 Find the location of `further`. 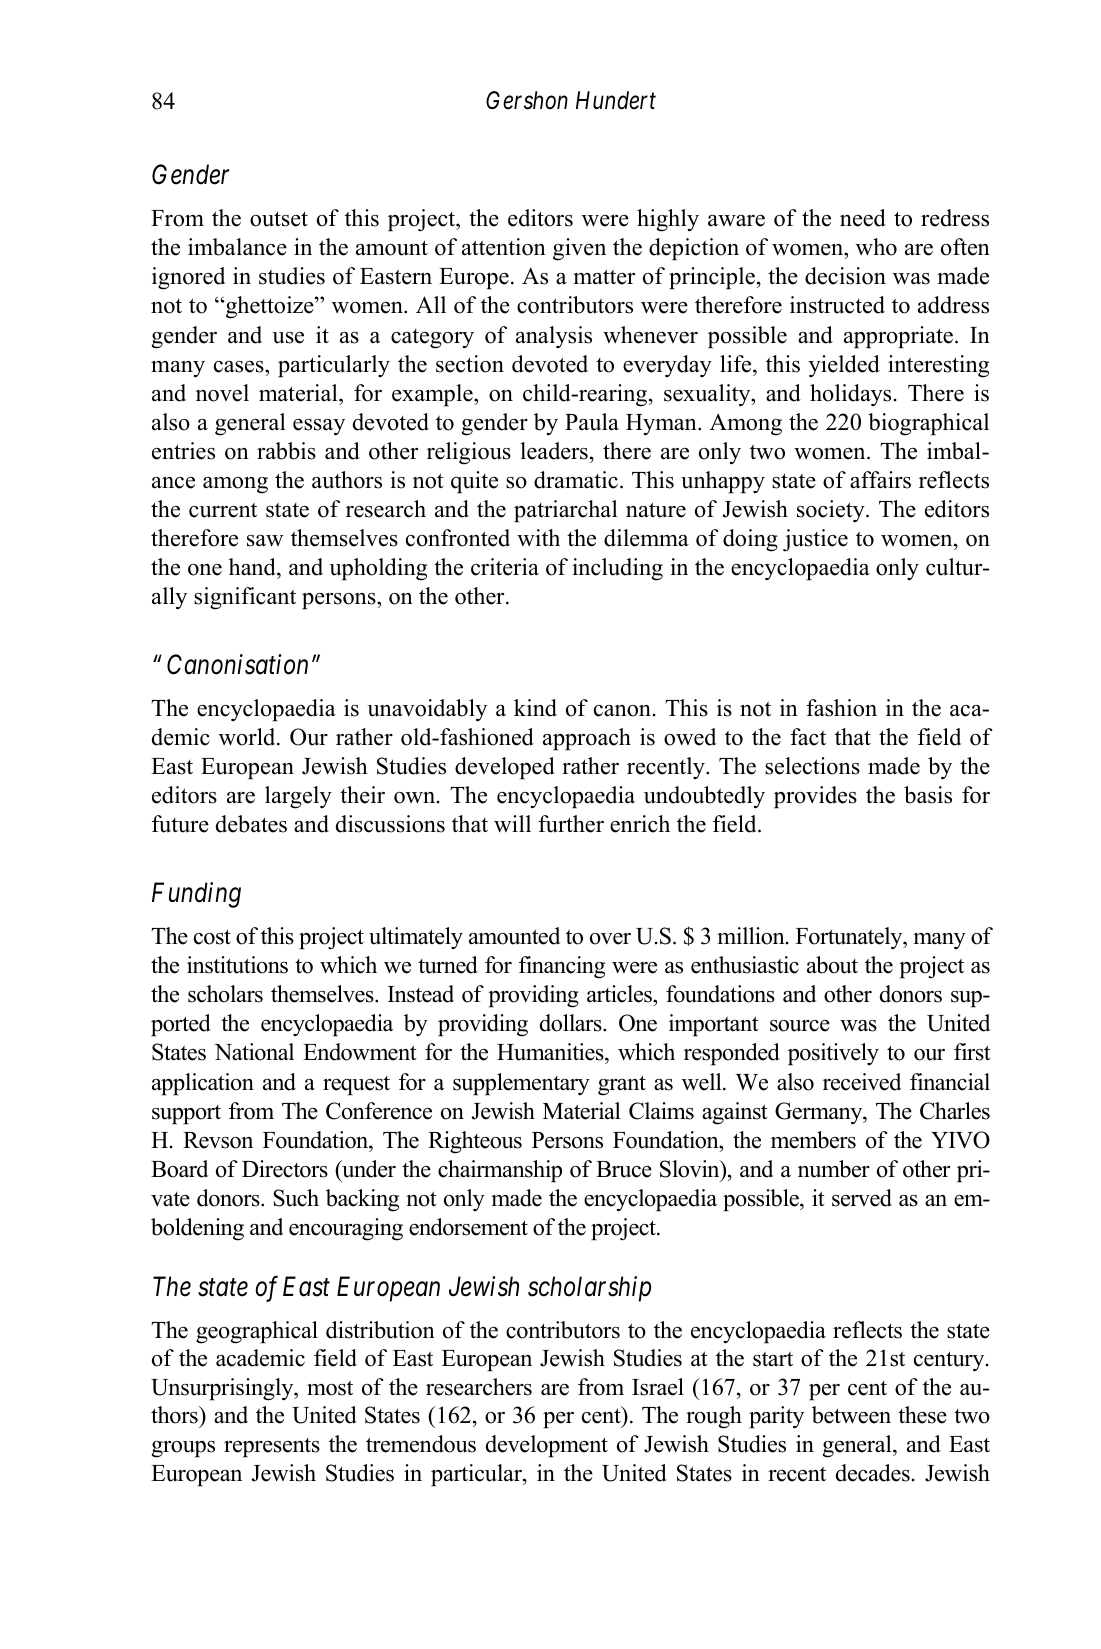

further is located at coordinates (571, 824).
